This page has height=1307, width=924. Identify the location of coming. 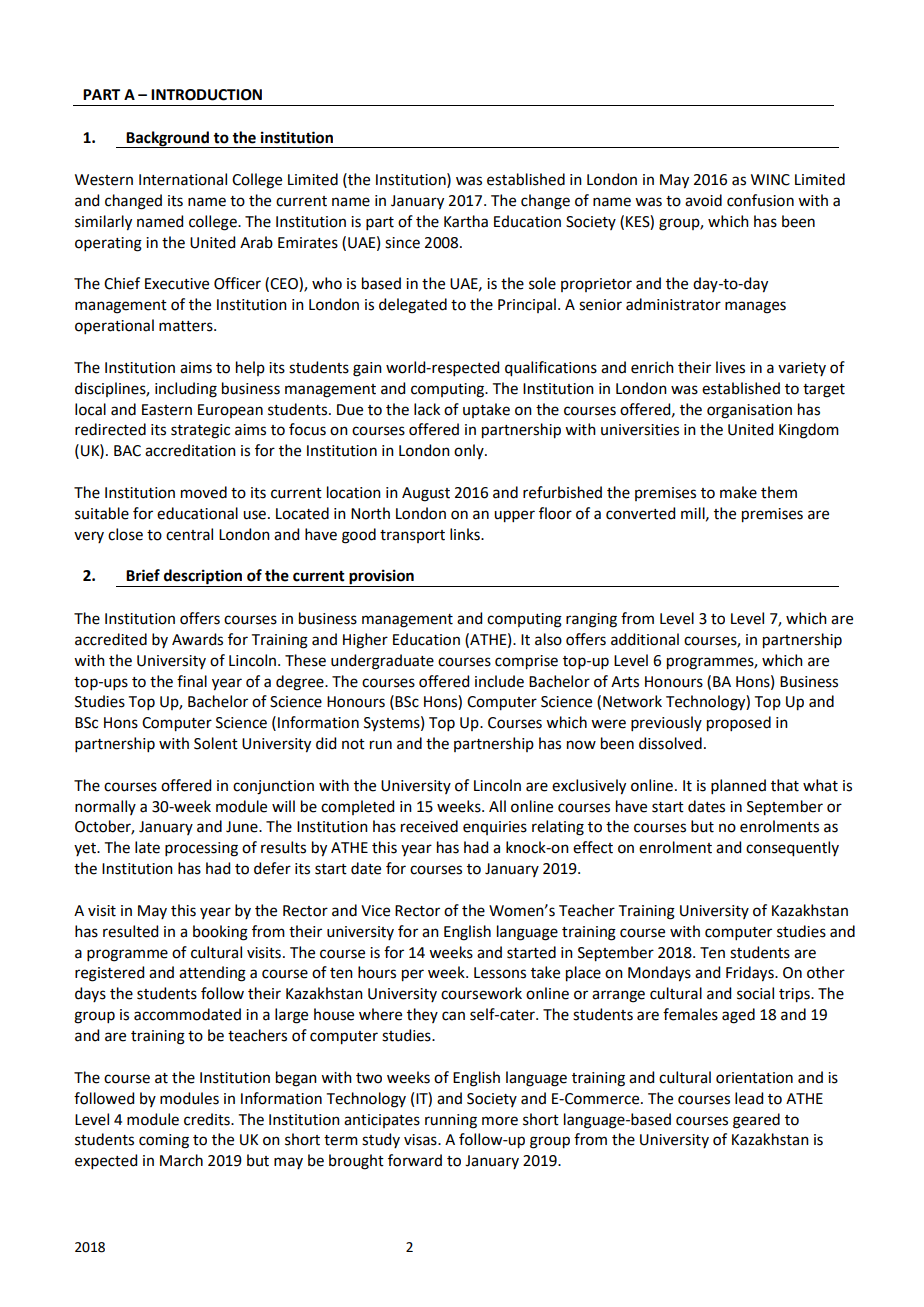
(164, 1141).
